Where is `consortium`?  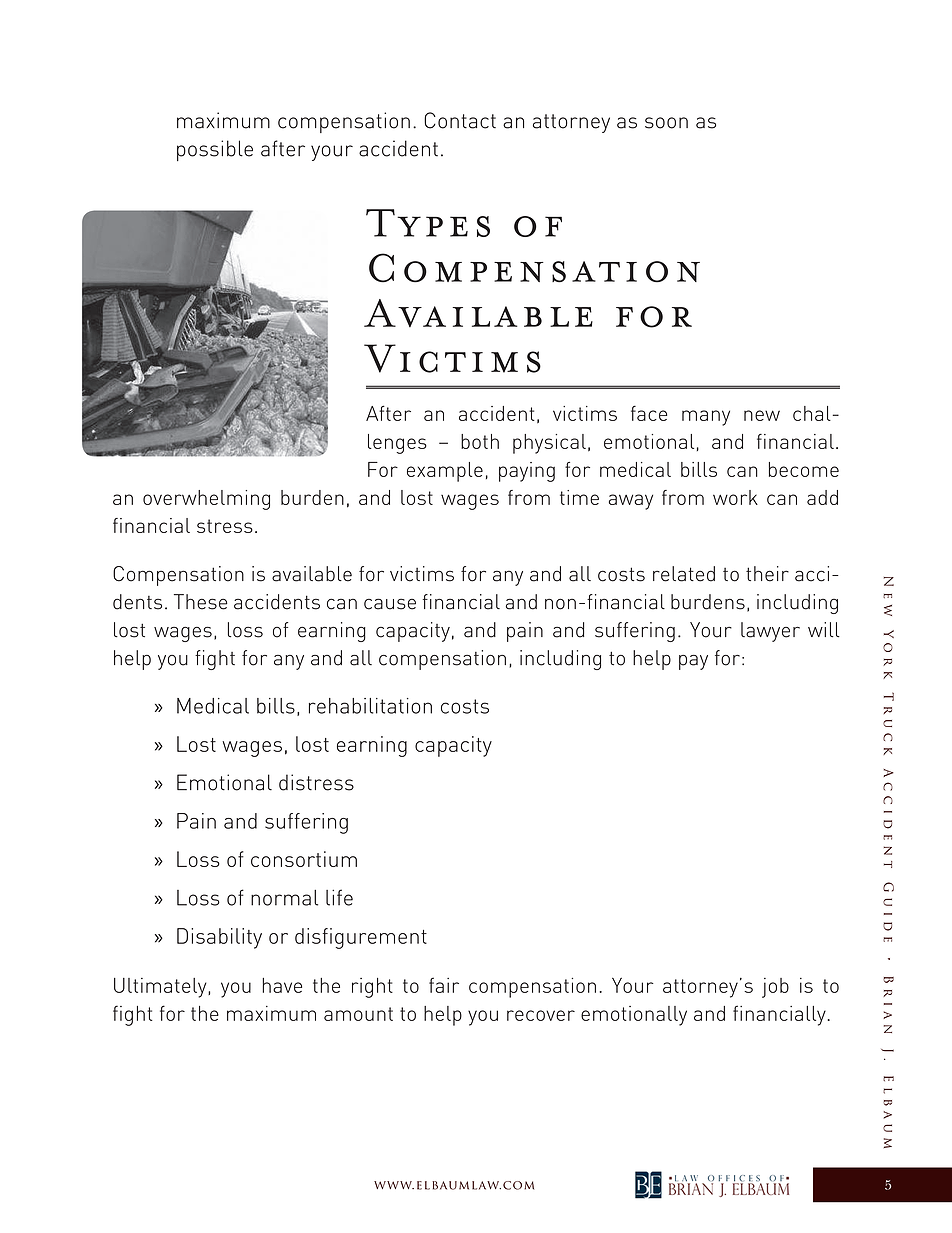
consortium is located at coordinates (304, 859).
